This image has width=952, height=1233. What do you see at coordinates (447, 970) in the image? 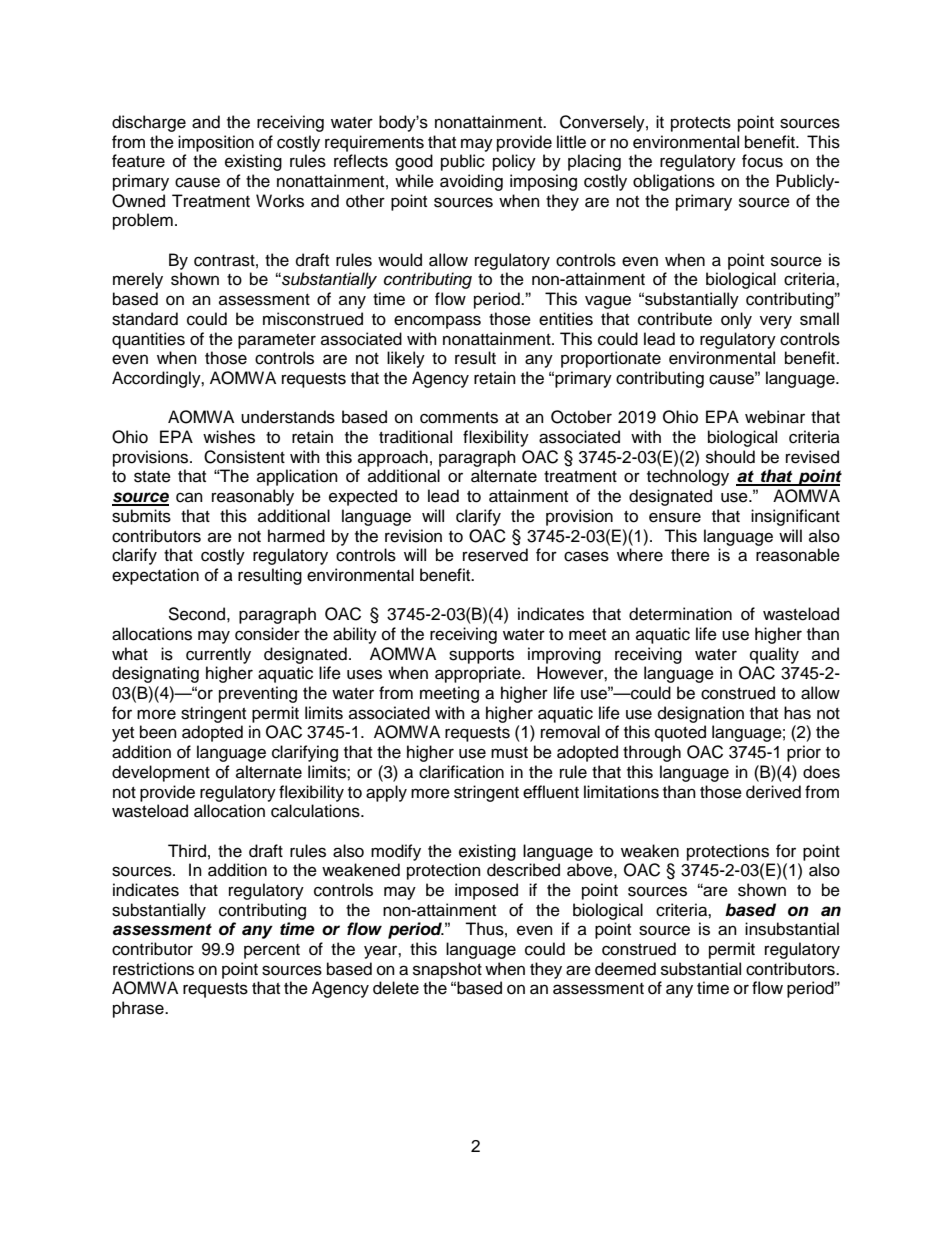
I see `snapshot` at bounding box center [447, 970].
